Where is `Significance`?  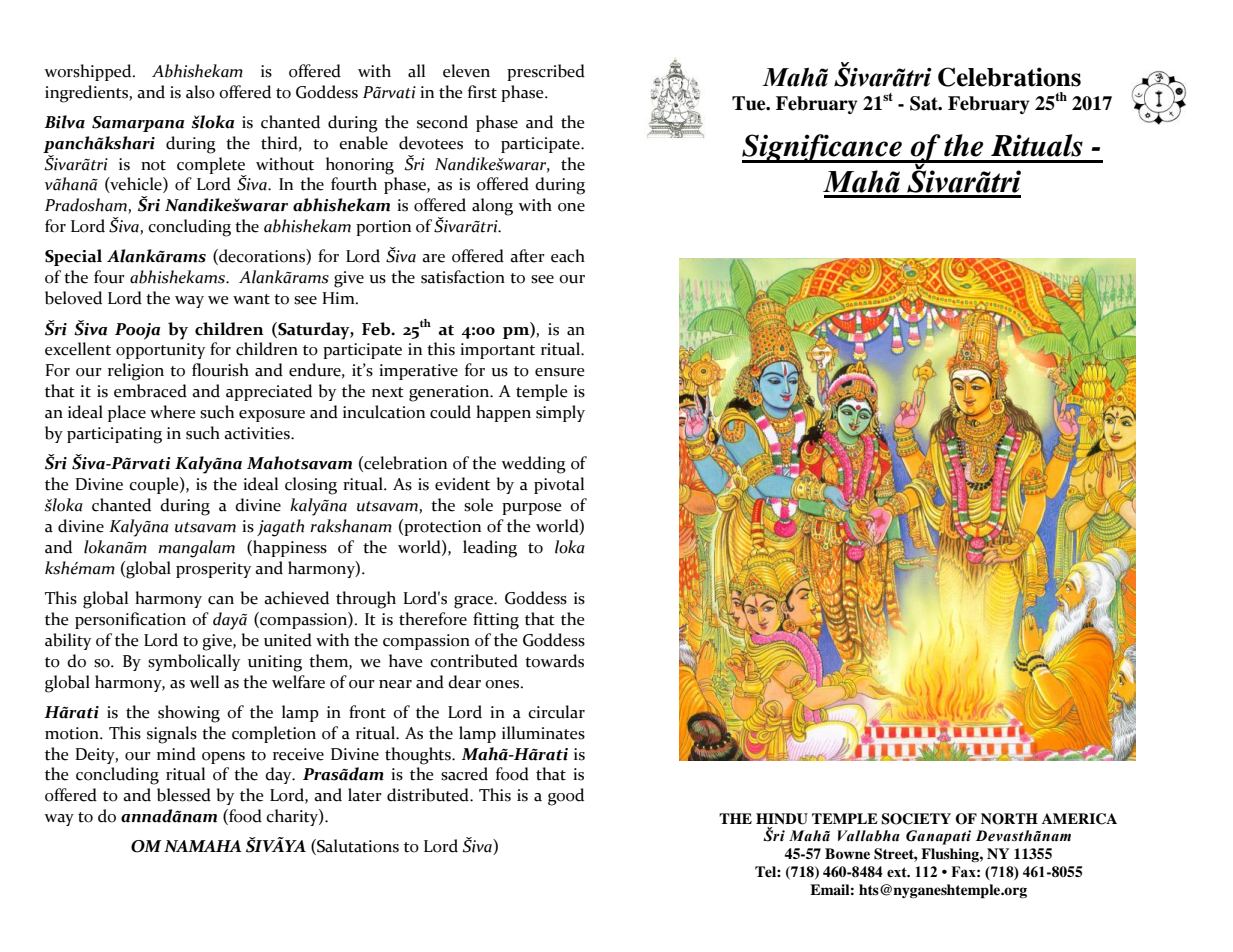 Significance is located at coordinates (823, 148).
